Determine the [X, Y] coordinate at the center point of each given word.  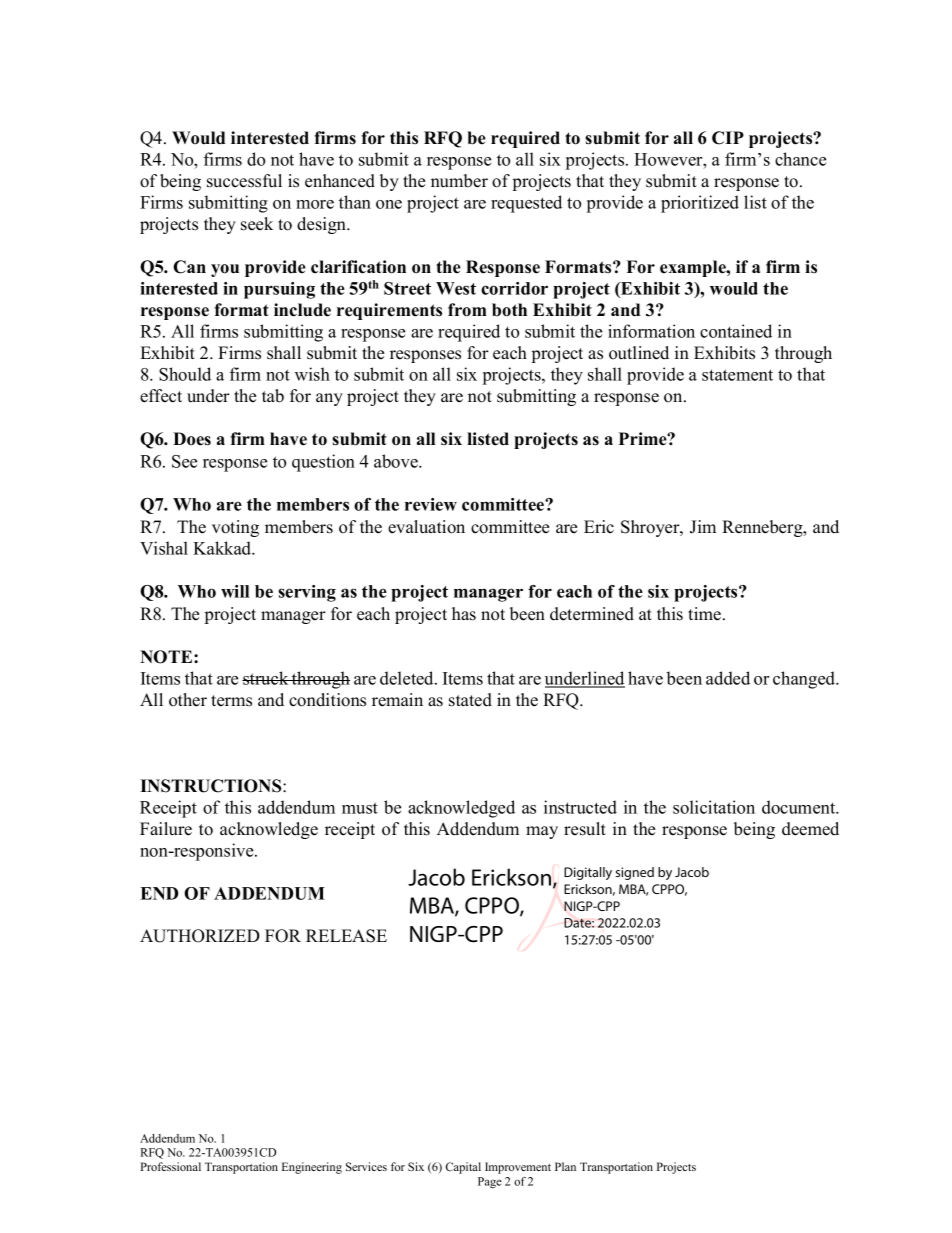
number [459, 181]
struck [266, 678]
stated [470, 700]
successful [244, 181]
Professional [170, 1166]
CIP [728, 138]
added [728, 678]
